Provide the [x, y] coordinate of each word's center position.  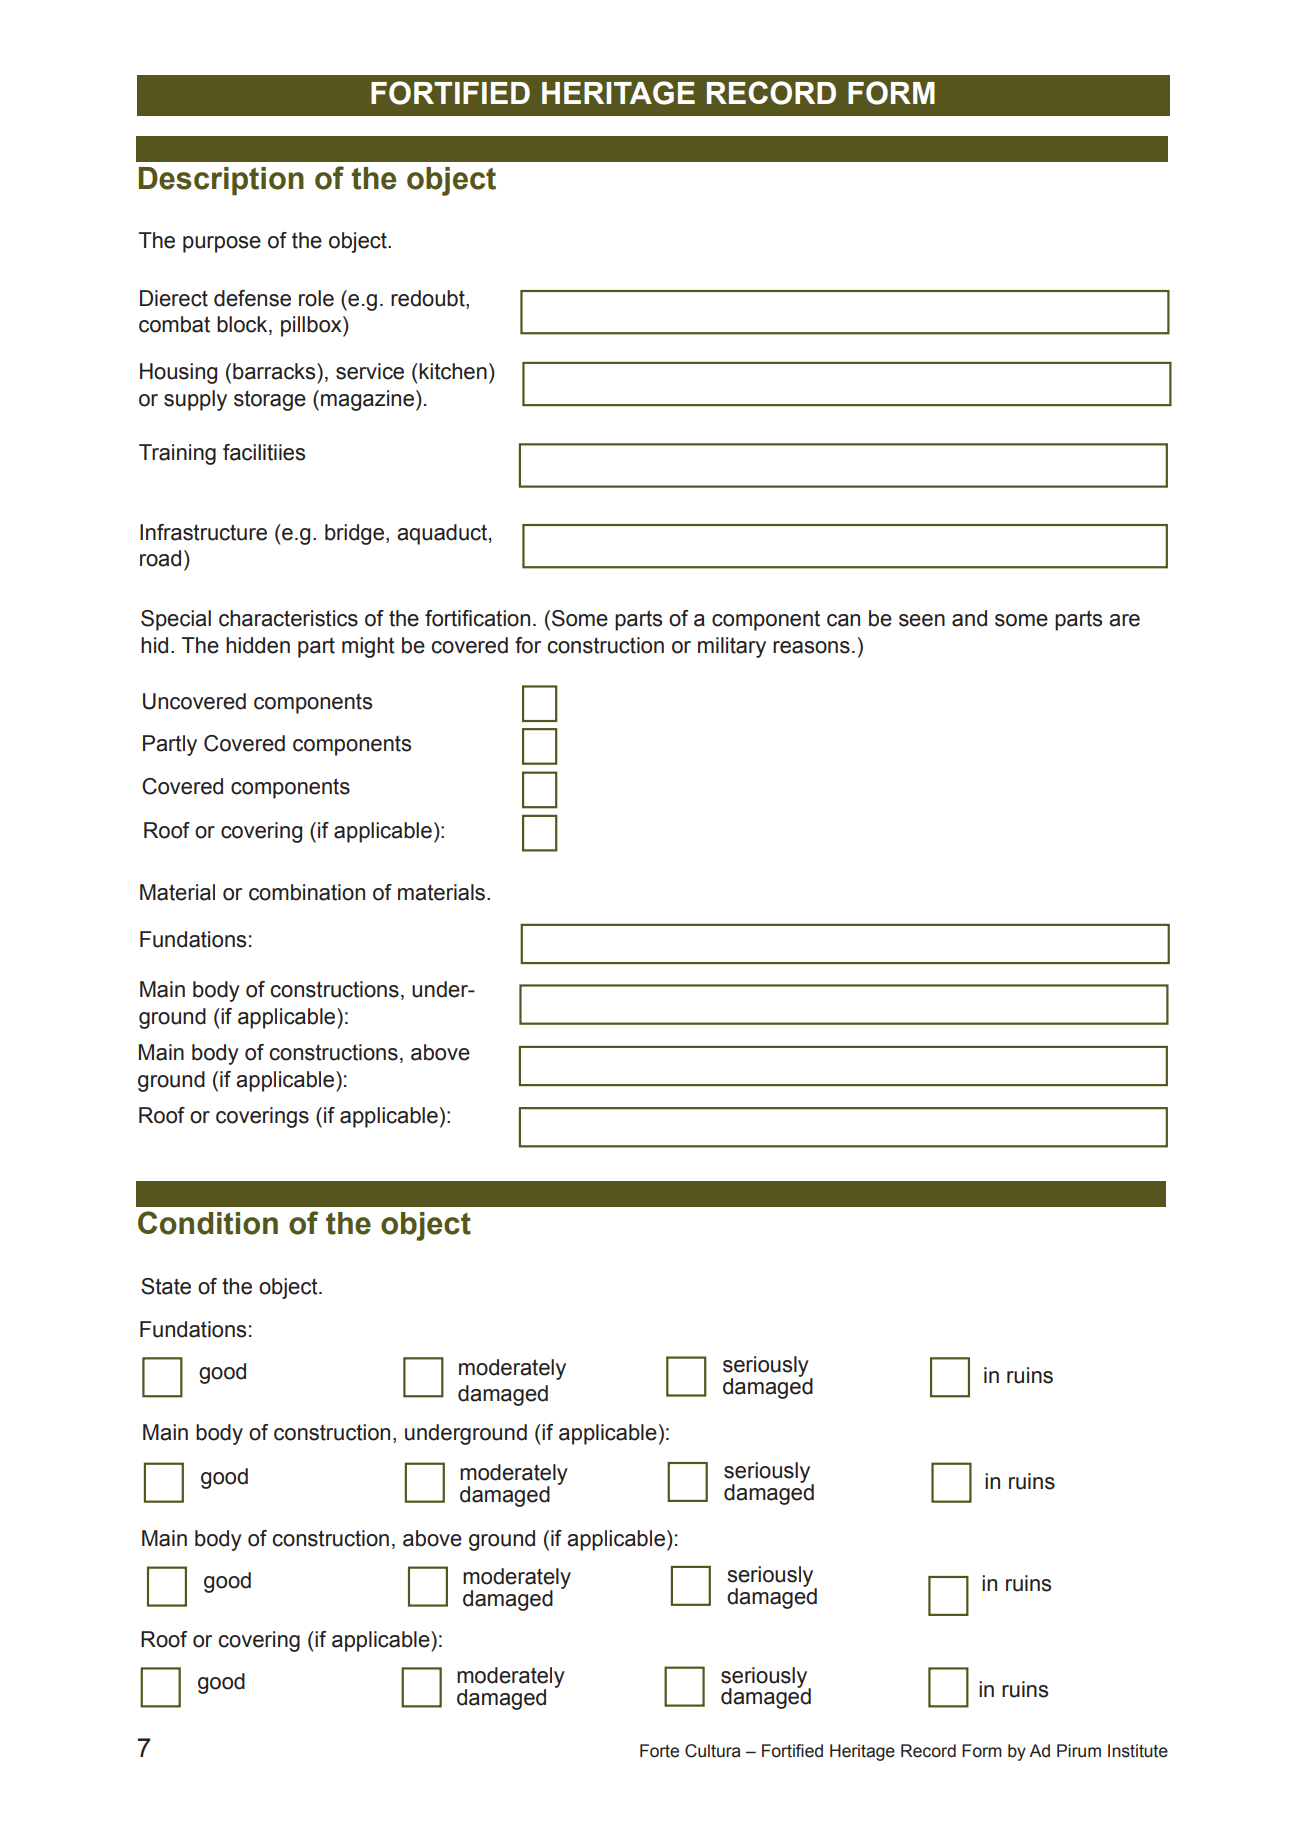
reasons [811, 647]
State [166, 1286]
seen [922, 620]
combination [307, 892]
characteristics [288, 618]
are [1124, 620]
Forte [659, 1751]
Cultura [713, 1751]
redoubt [429, 299]
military [732, 647]
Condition [208, 1223]
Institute [1138, 1751]
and [969, 618]
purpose [222, 244]
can [843, 620]
